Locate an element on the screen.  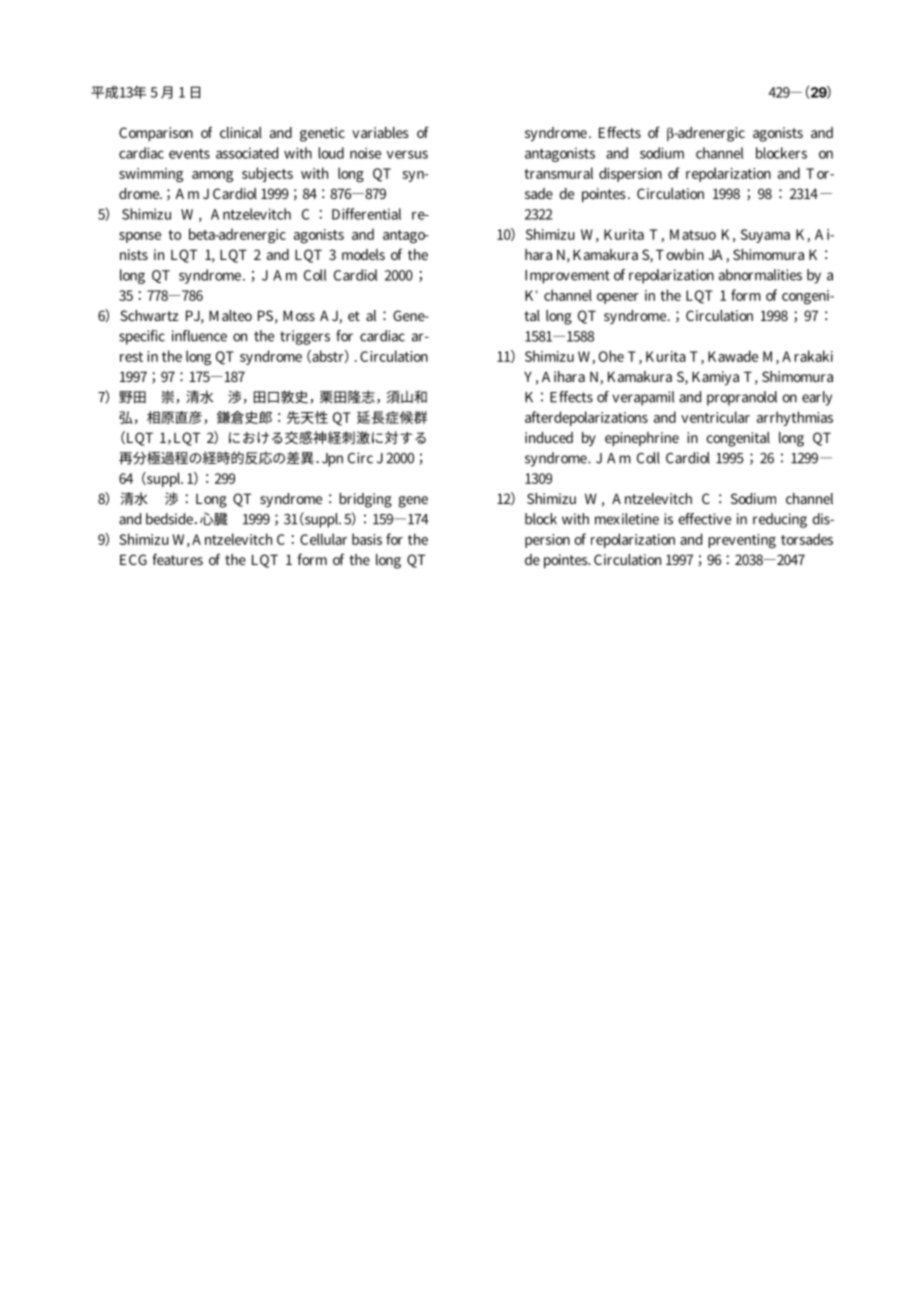
variables is located at coordinates (380, 132).
